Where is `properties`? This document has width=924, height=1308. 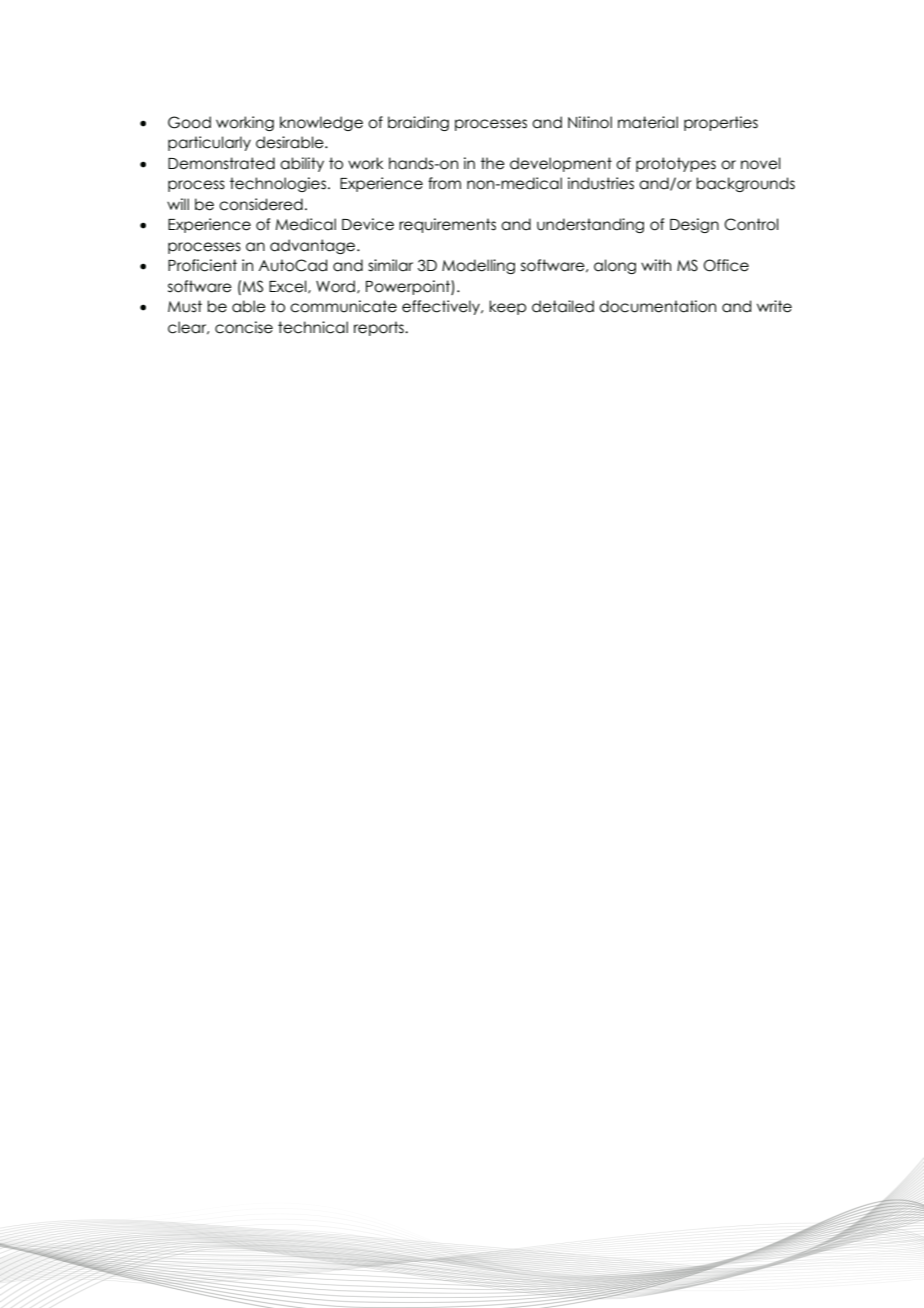 properties is located at coordinates (721, 123).
